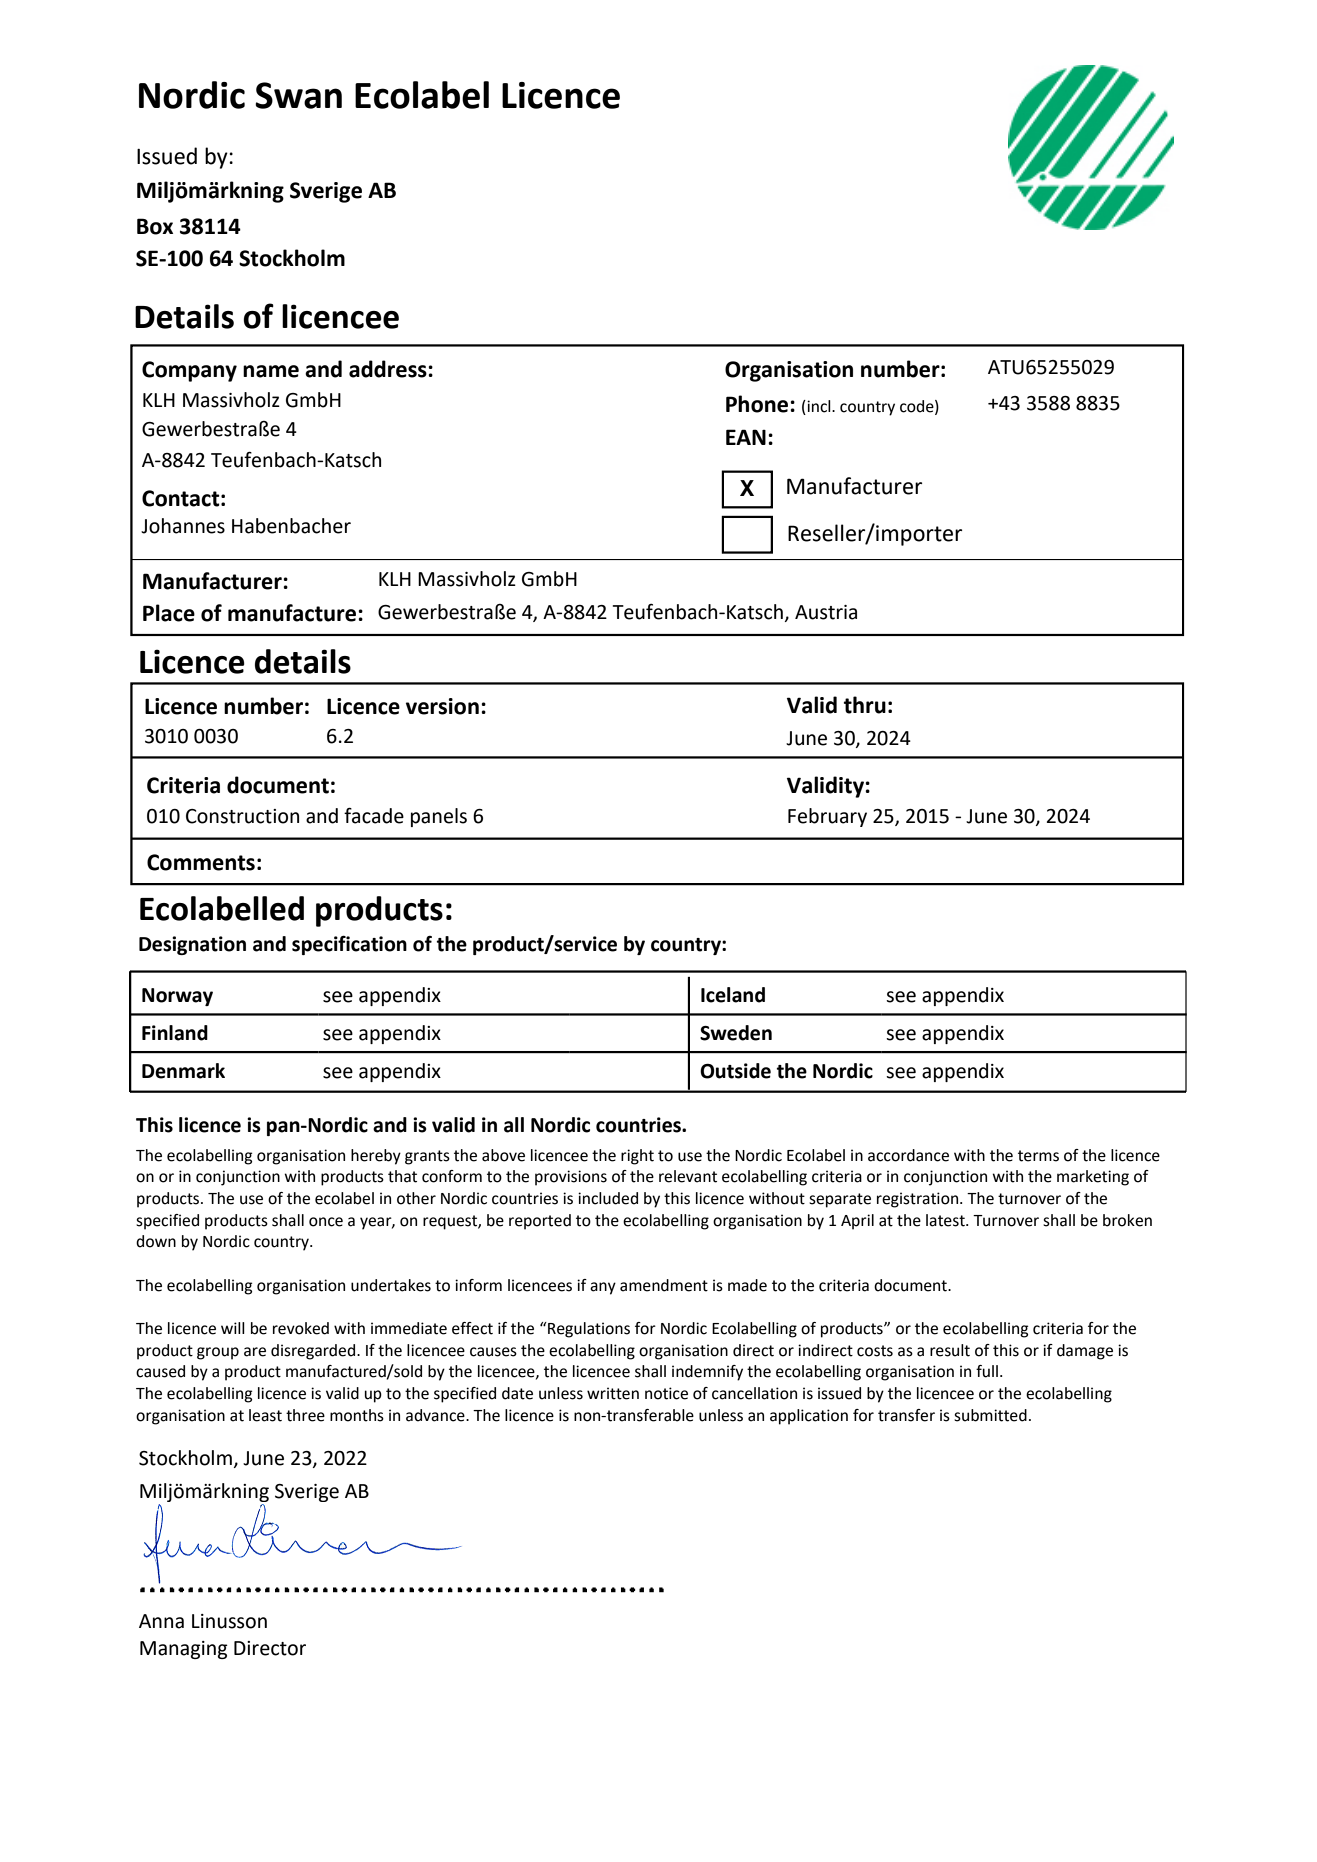 The image size is (1317, 1862). What do you see at coordinates (637, 1157) in the document?
I see `right` at bounding box center [637, 1157].
